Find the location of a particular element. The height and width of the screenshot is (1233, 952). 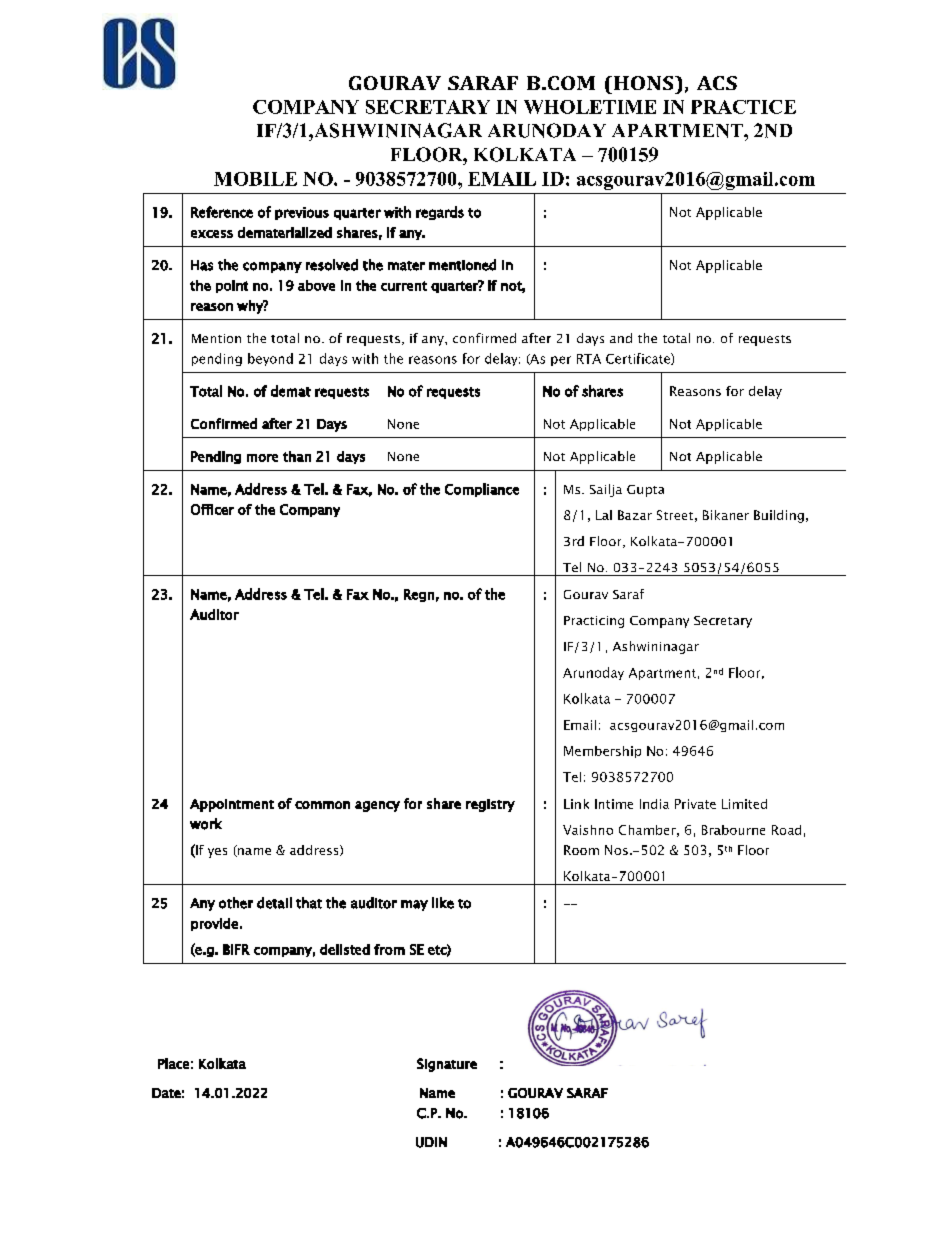

Officer is located at coordinates (212, 509).
